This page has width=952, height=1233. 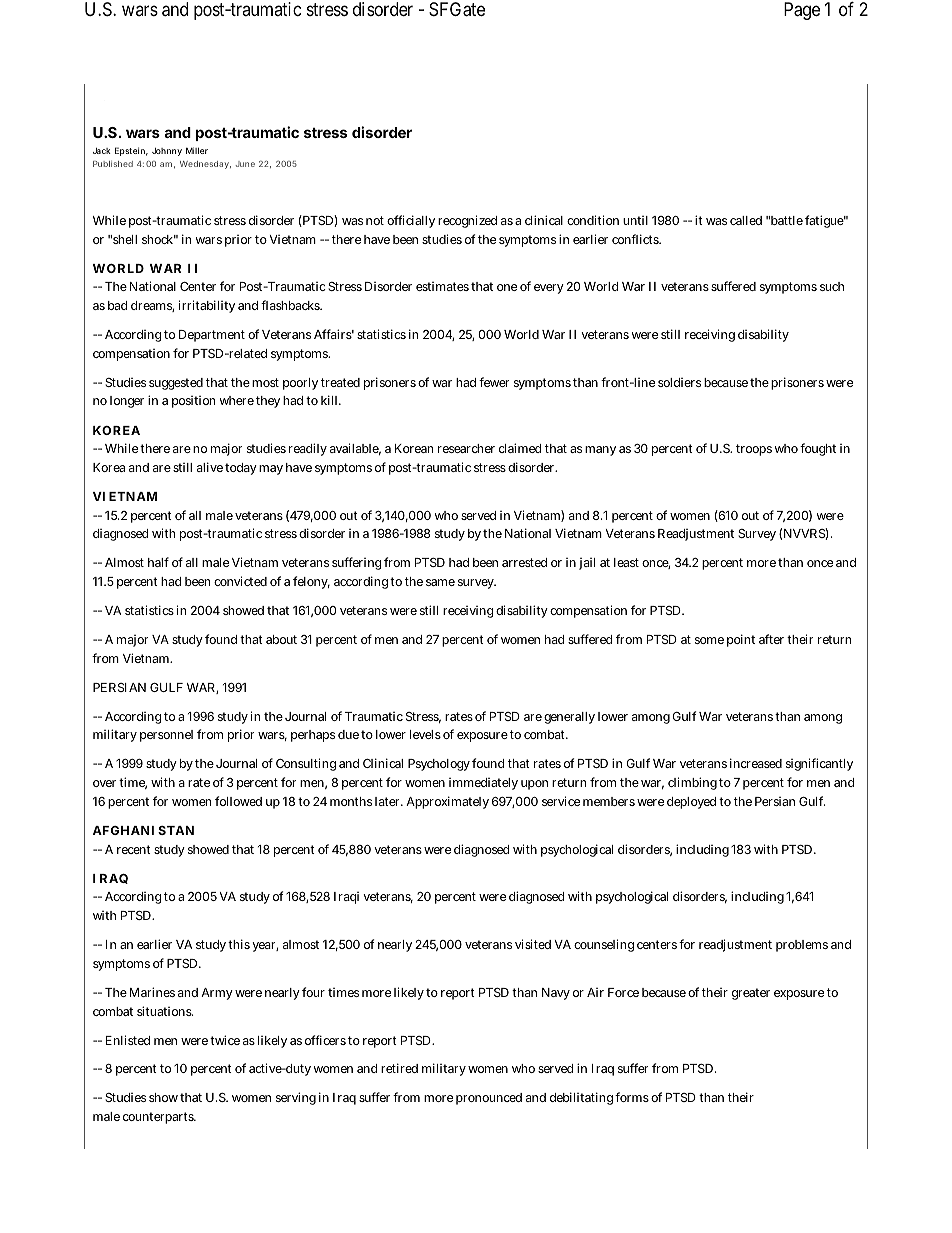 What do you see at coordinates (467, 221) in the page?
I see `recognized` at bounding box center [467, 221].
